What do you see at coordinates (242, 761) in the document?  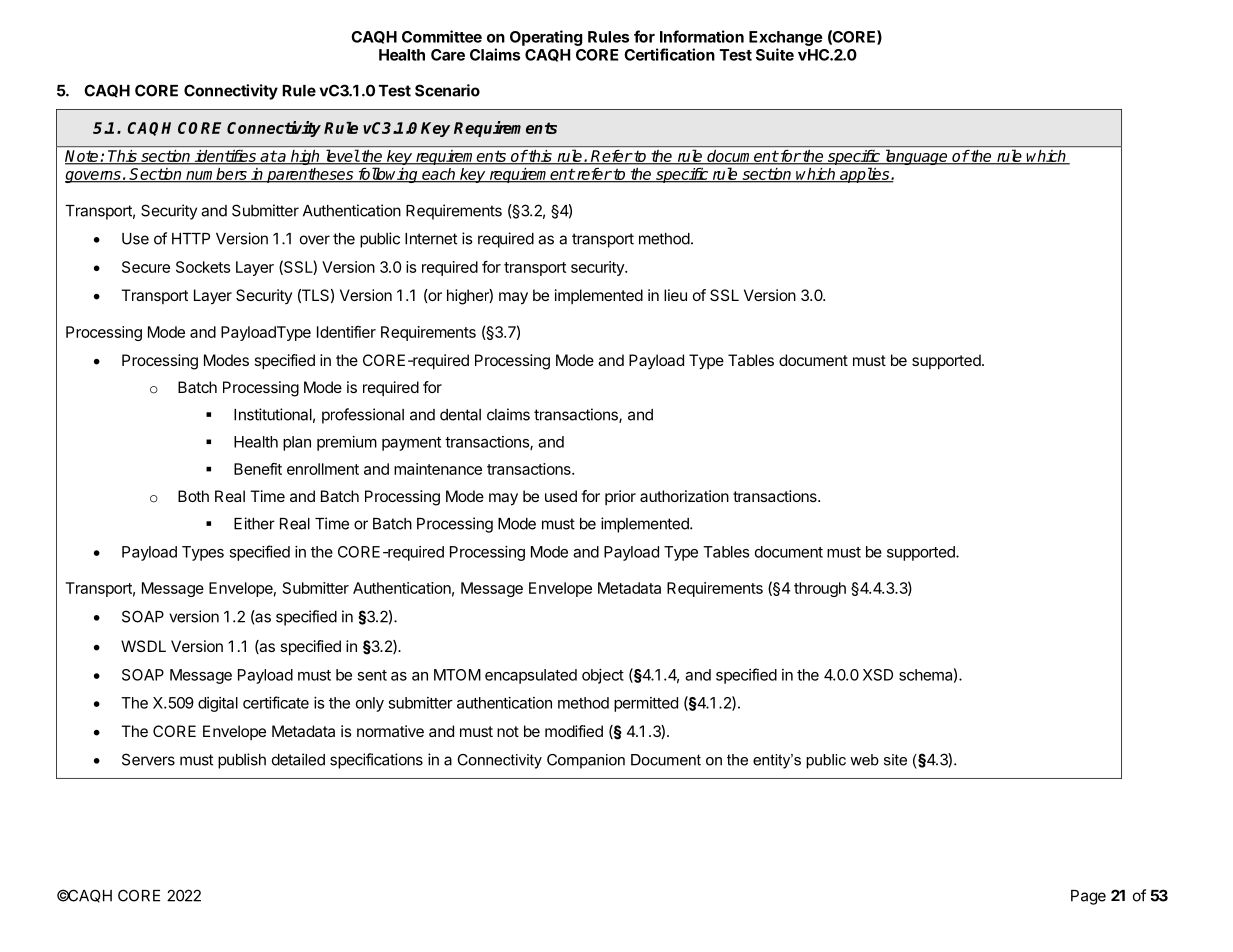 I see `publish` at bounding box center [242, 761].
